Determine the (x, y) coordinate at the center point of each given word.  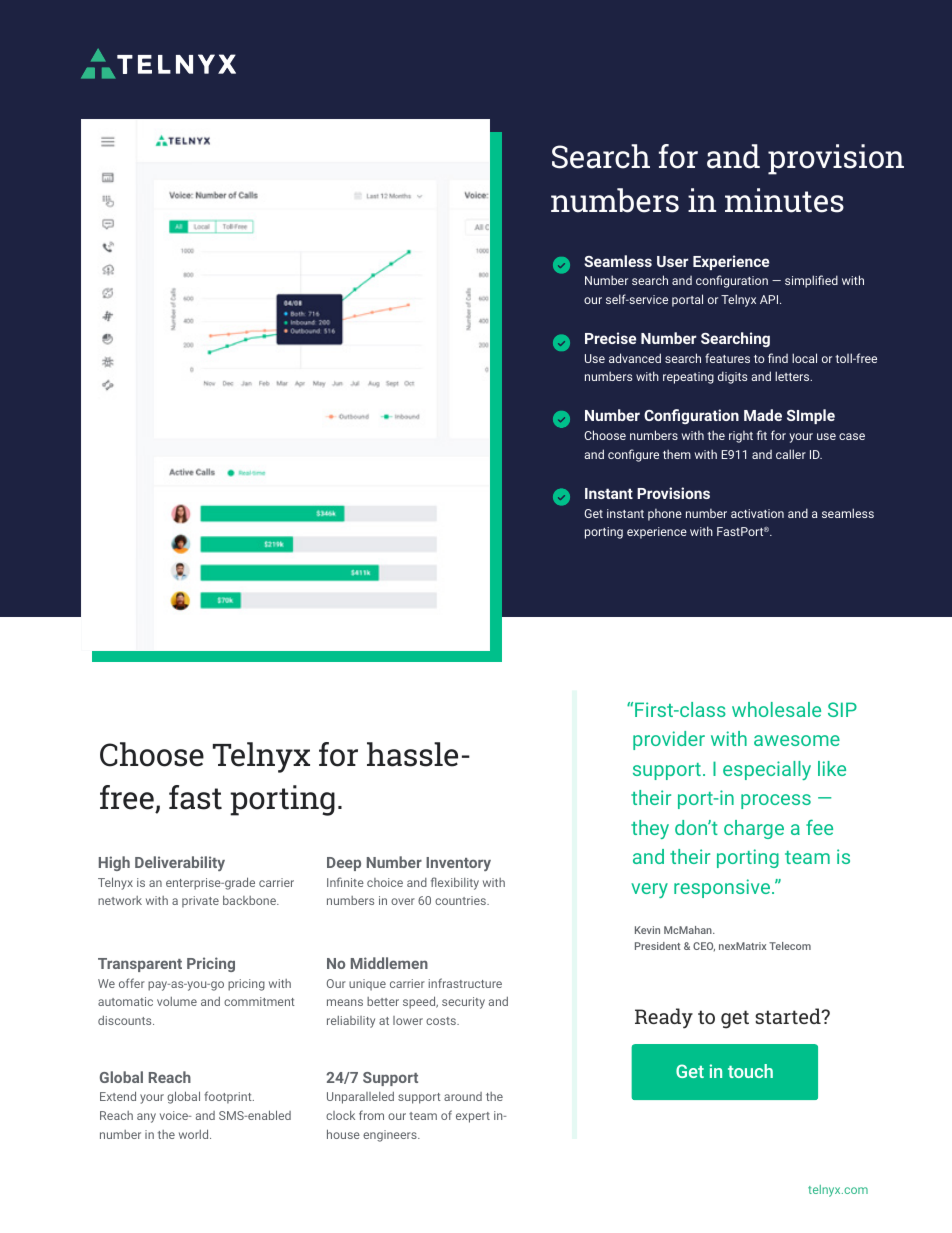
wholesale (776, 709)
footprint (229, 1097)
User (673, 261)
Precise (610, 338)
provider (669, 740)
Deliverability (180, 863)
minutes (784, 200)
